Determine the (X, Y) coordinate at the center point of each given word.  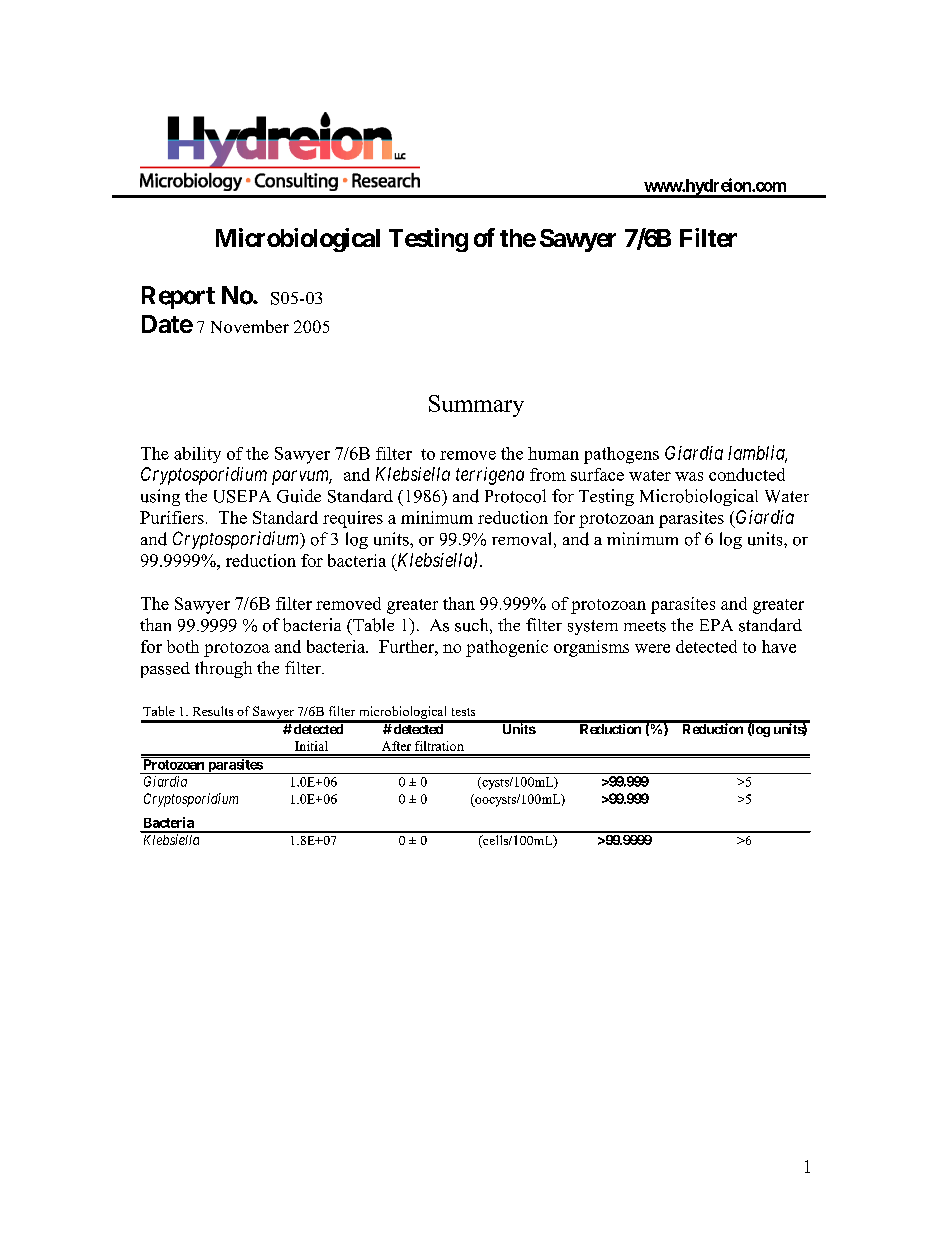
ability (197, 455)
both (183, 646)
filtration (439, 746)
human (553, 453)
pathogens (621, 455)
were (652, 648)
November (250, 326)
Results (213, 711)
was (689, 476)
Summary (476, 406)
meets (645, 626)
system (593, 627)
